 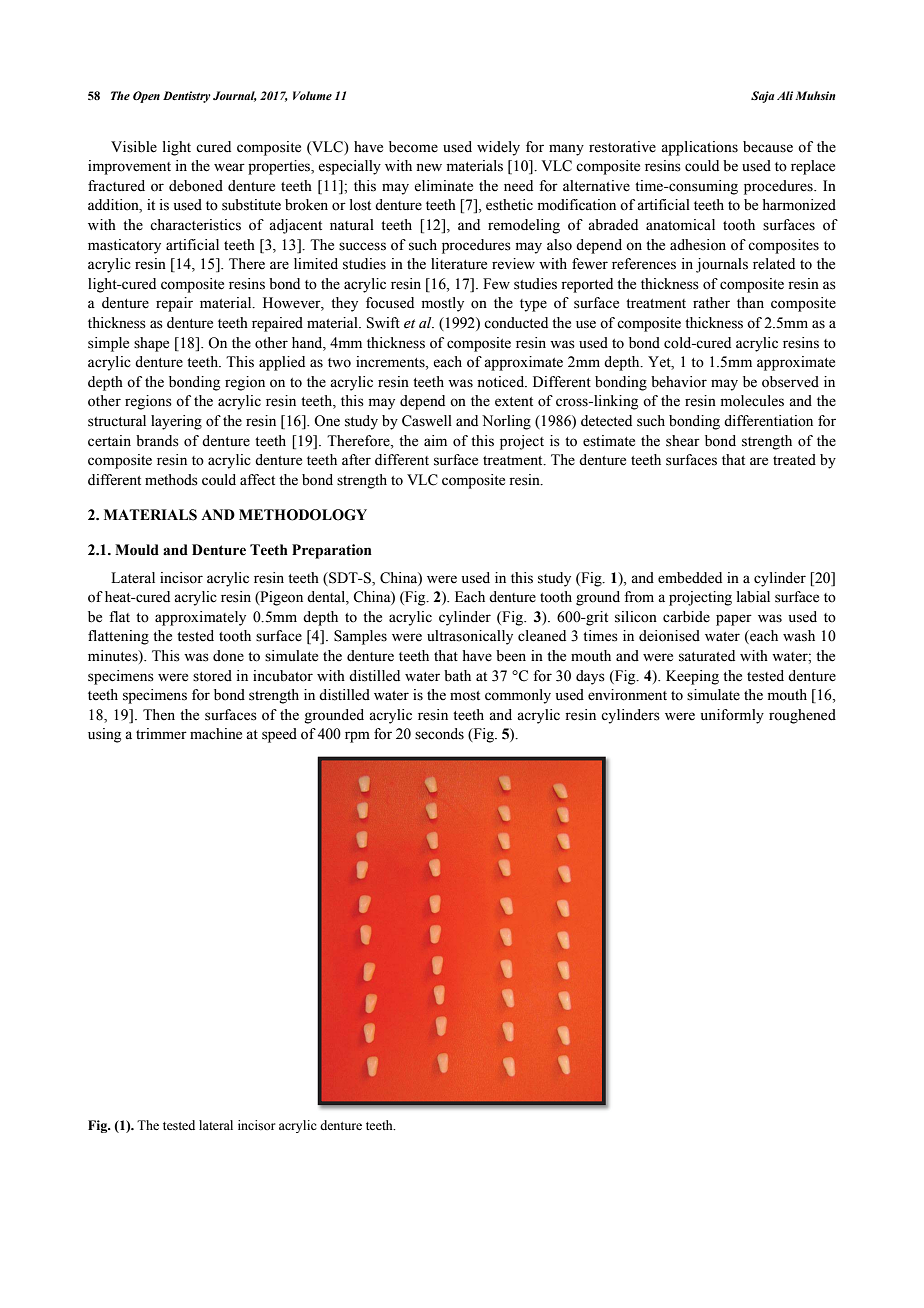 I want to click on uniformly, so click(x=732, y=716).
